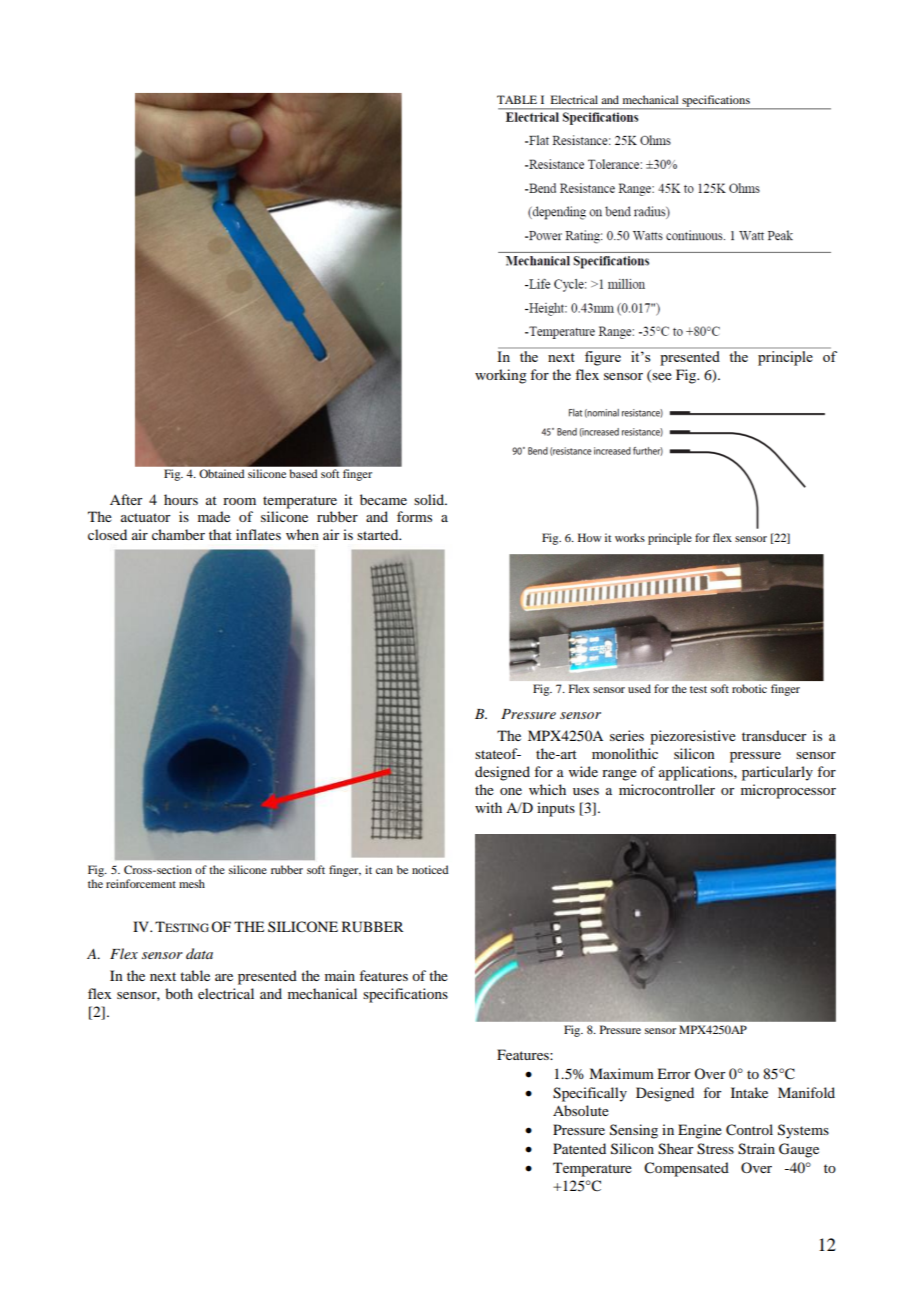 Image resolution: width=924 pixels, height=1308 pixels. I want to click on Patented, so click(579, 1148).
